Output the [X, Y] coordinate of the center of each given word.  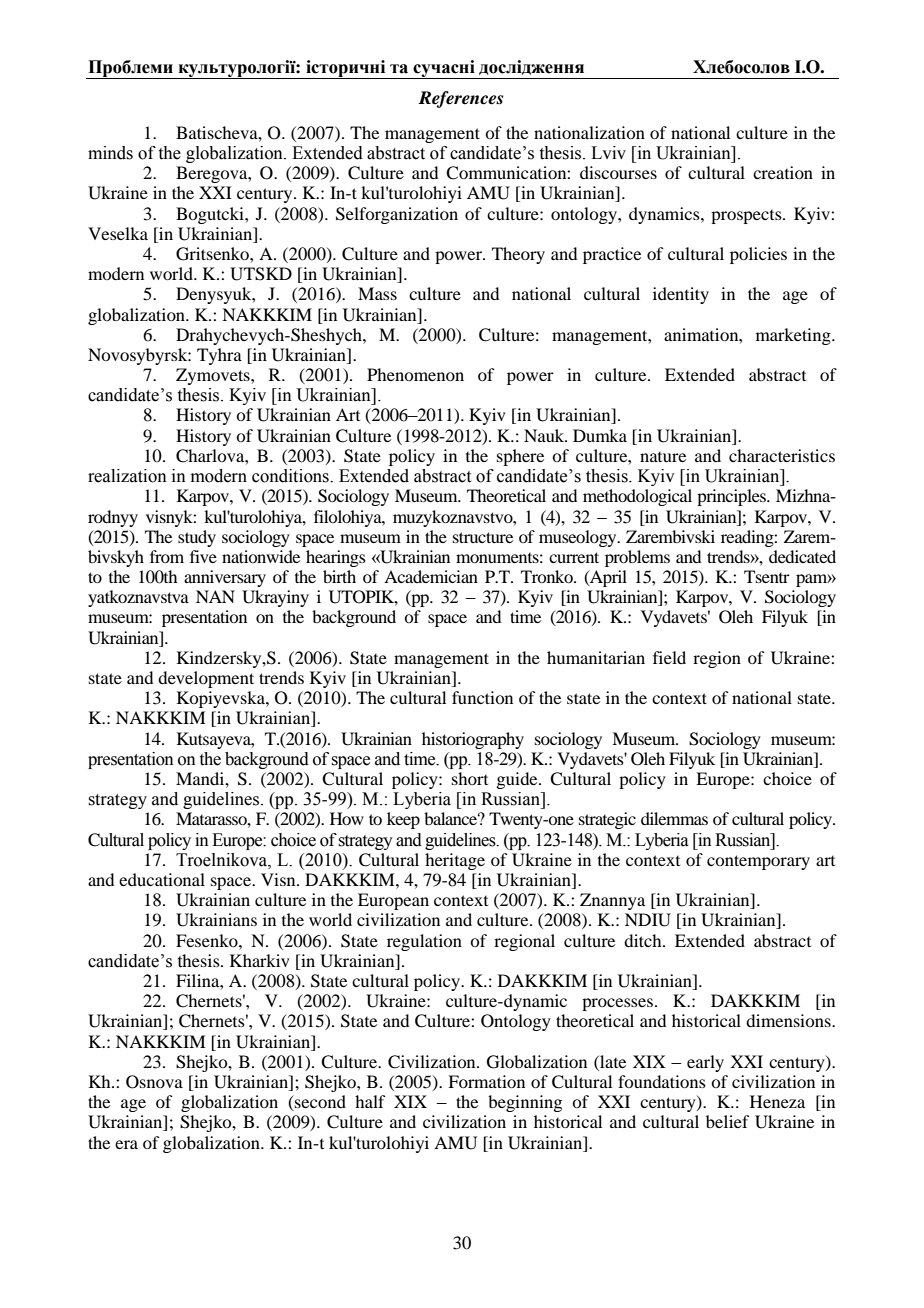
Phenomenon [415, 374]
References [460, 99]
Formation [486, 1081]
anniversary [225, 578]
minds [110, 153]
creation [783, 172]
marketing [794, 336]
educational [162, 879]
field [669, 657]
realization [127, 476]
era [126, 1144]
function [482, 697]
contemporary [758, 862]
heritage [455, 861]
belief [727, 1121]
